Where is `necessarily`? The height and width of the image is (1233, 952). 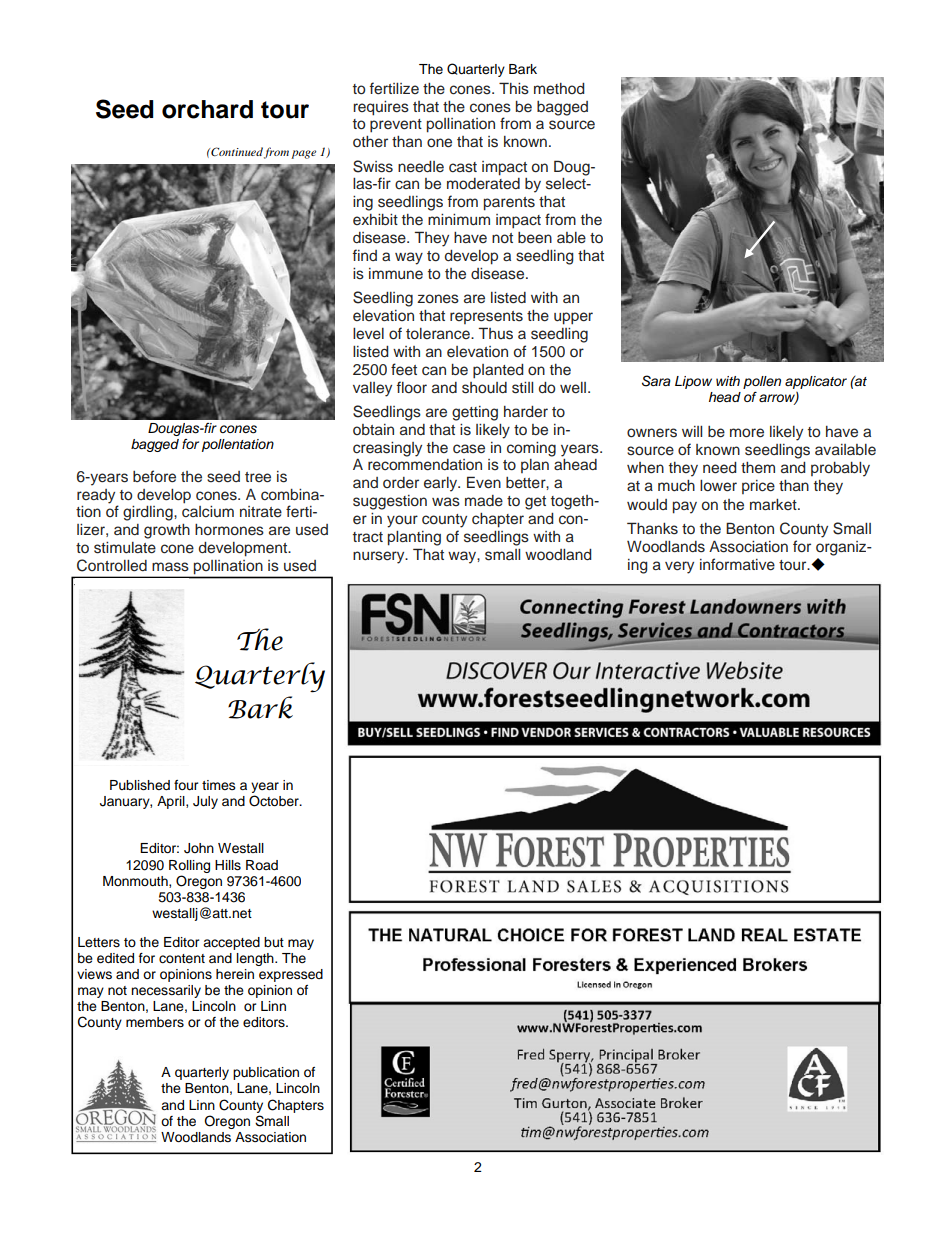 necessarily is located at coordinates (166, 991).
